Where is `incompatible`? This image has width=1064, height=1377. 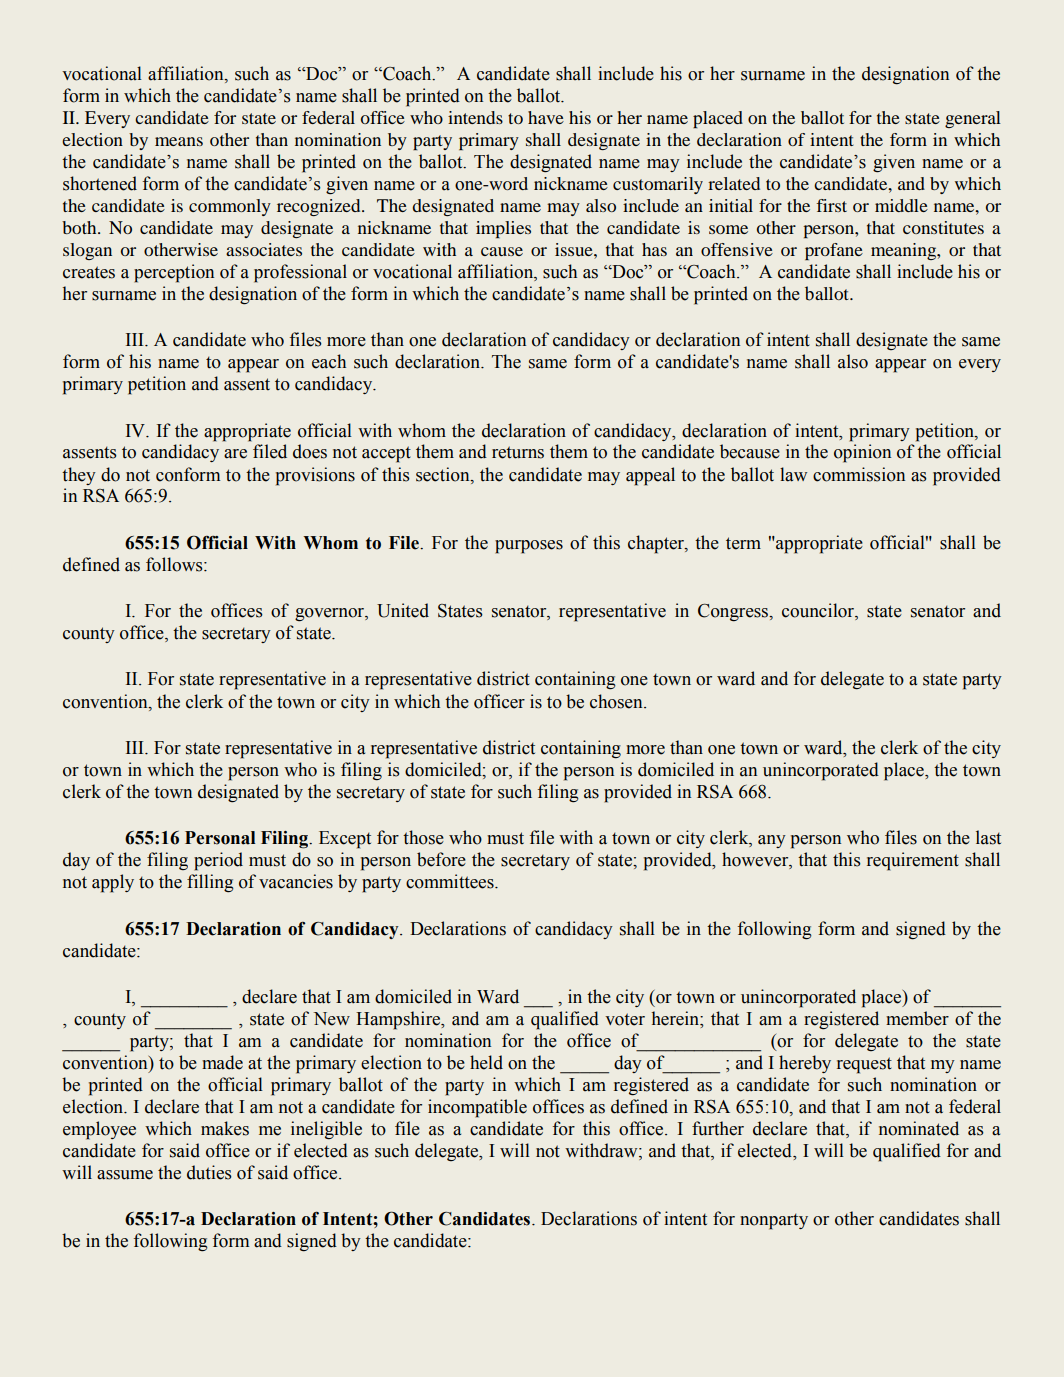
incompatible is located at coordinates (477, 1108).
